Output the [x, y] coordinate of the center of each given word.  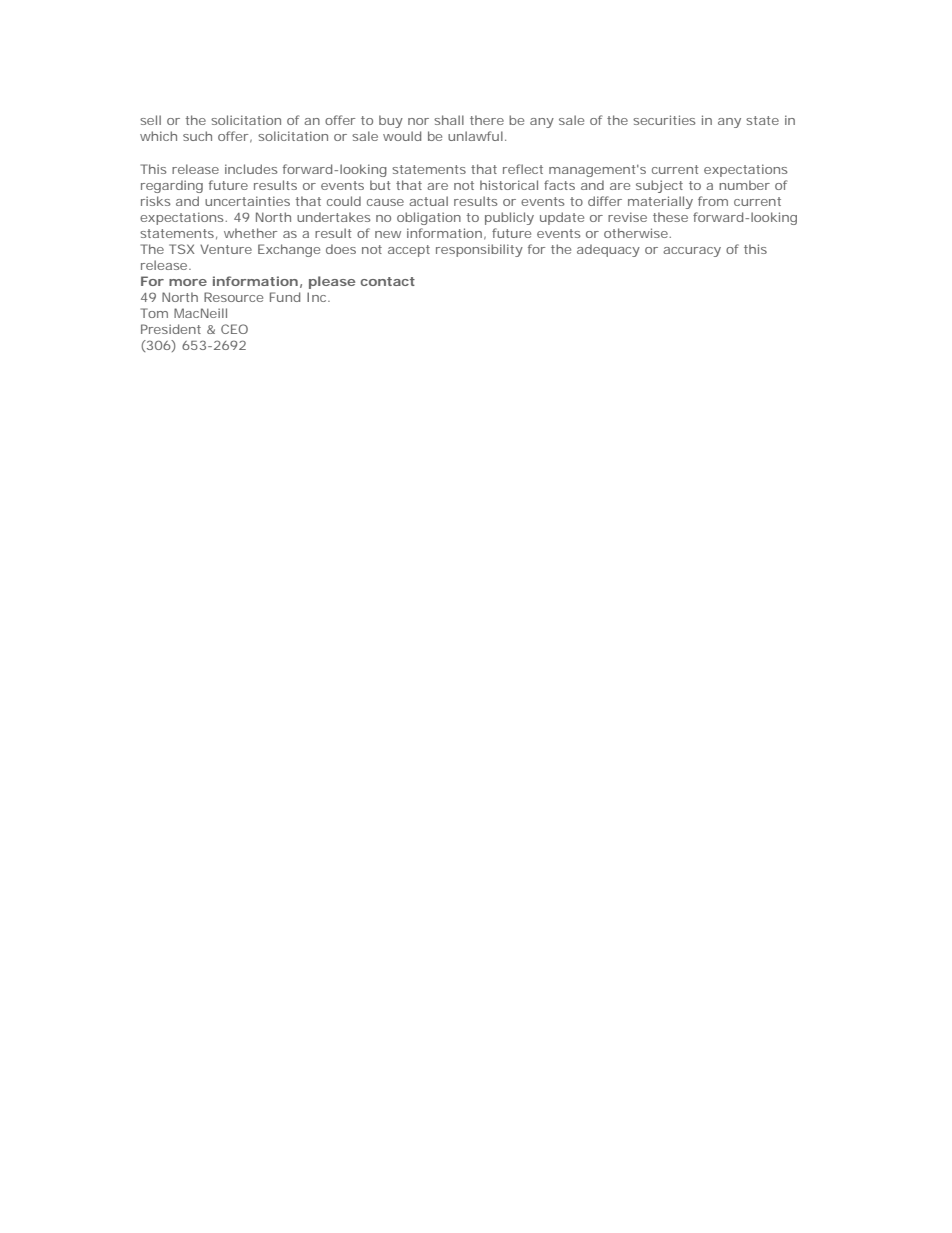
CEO [234, 329]
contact [388, 281]
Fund [285, 297]
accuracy [692, 252]
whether [250, 233]
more [188, 282]
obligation [429, 218]
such [197, 136]
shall [449, 120]
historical [509, 185]
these [670, 217]
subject [659, 186]
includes [251, 169]
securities [664, 120]
